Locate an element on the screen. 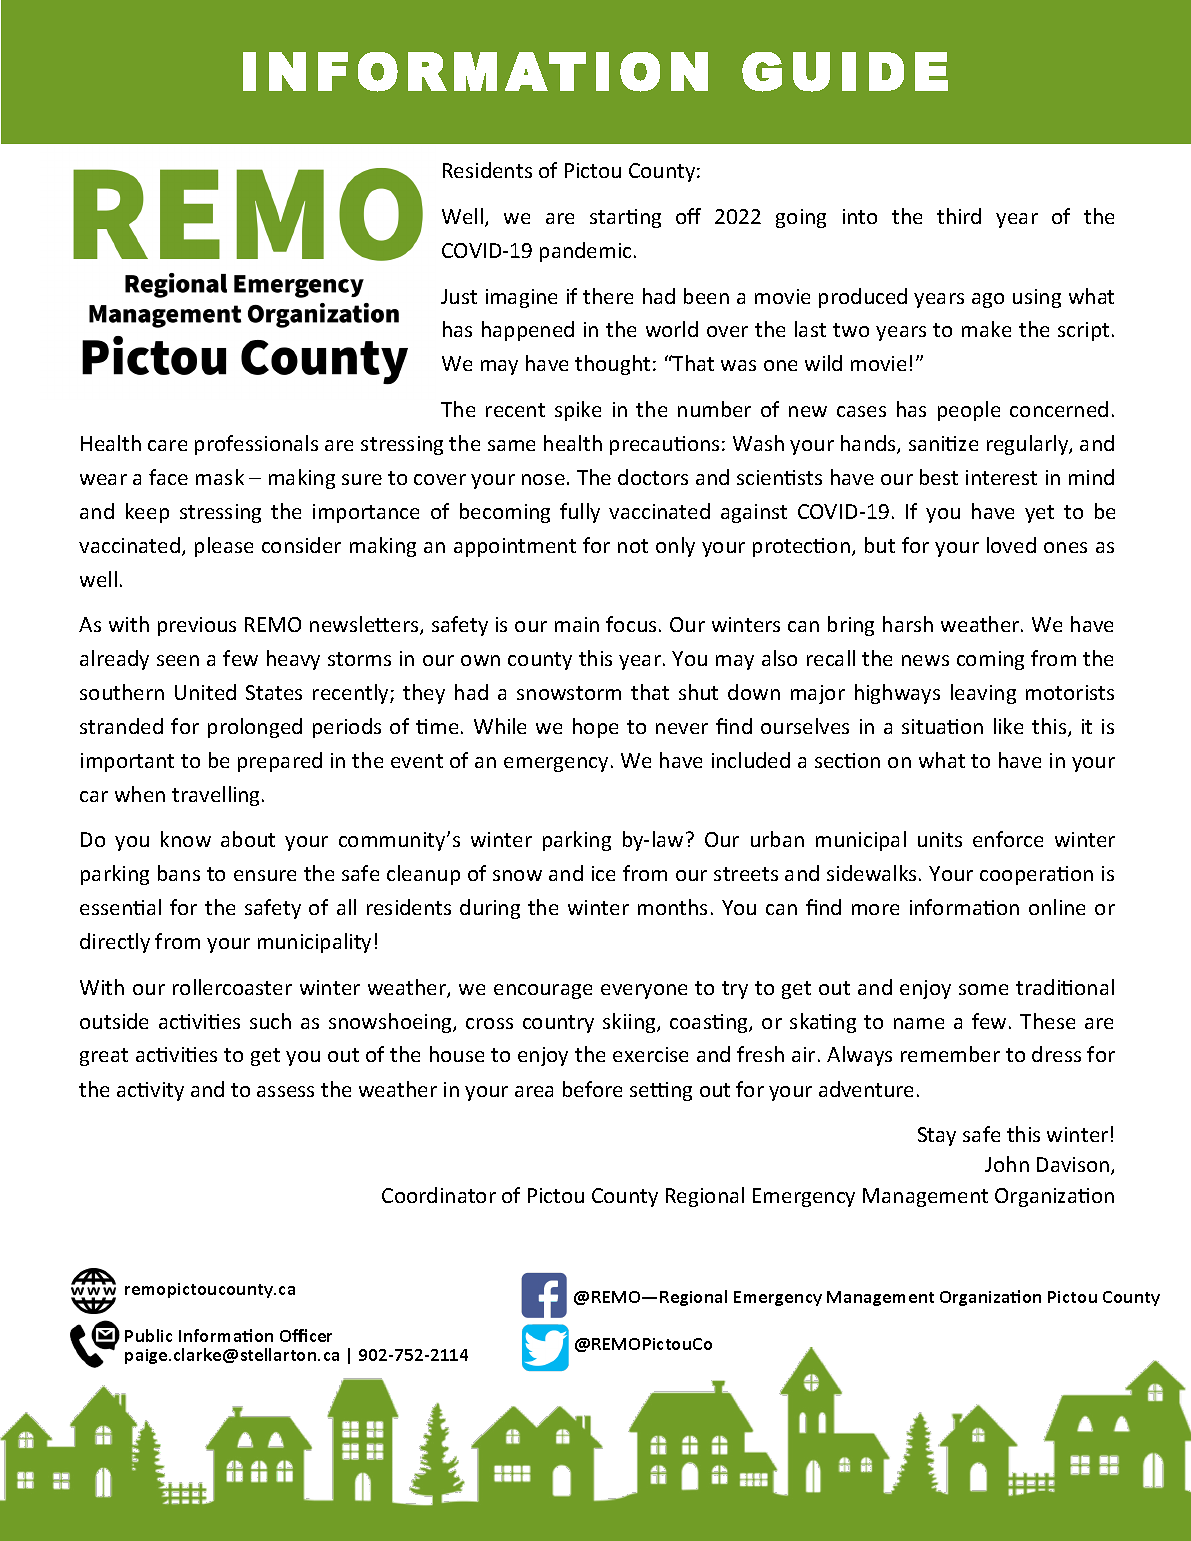 The image size is (1191, 1541). Public is located at coordinates (148, 1335).
